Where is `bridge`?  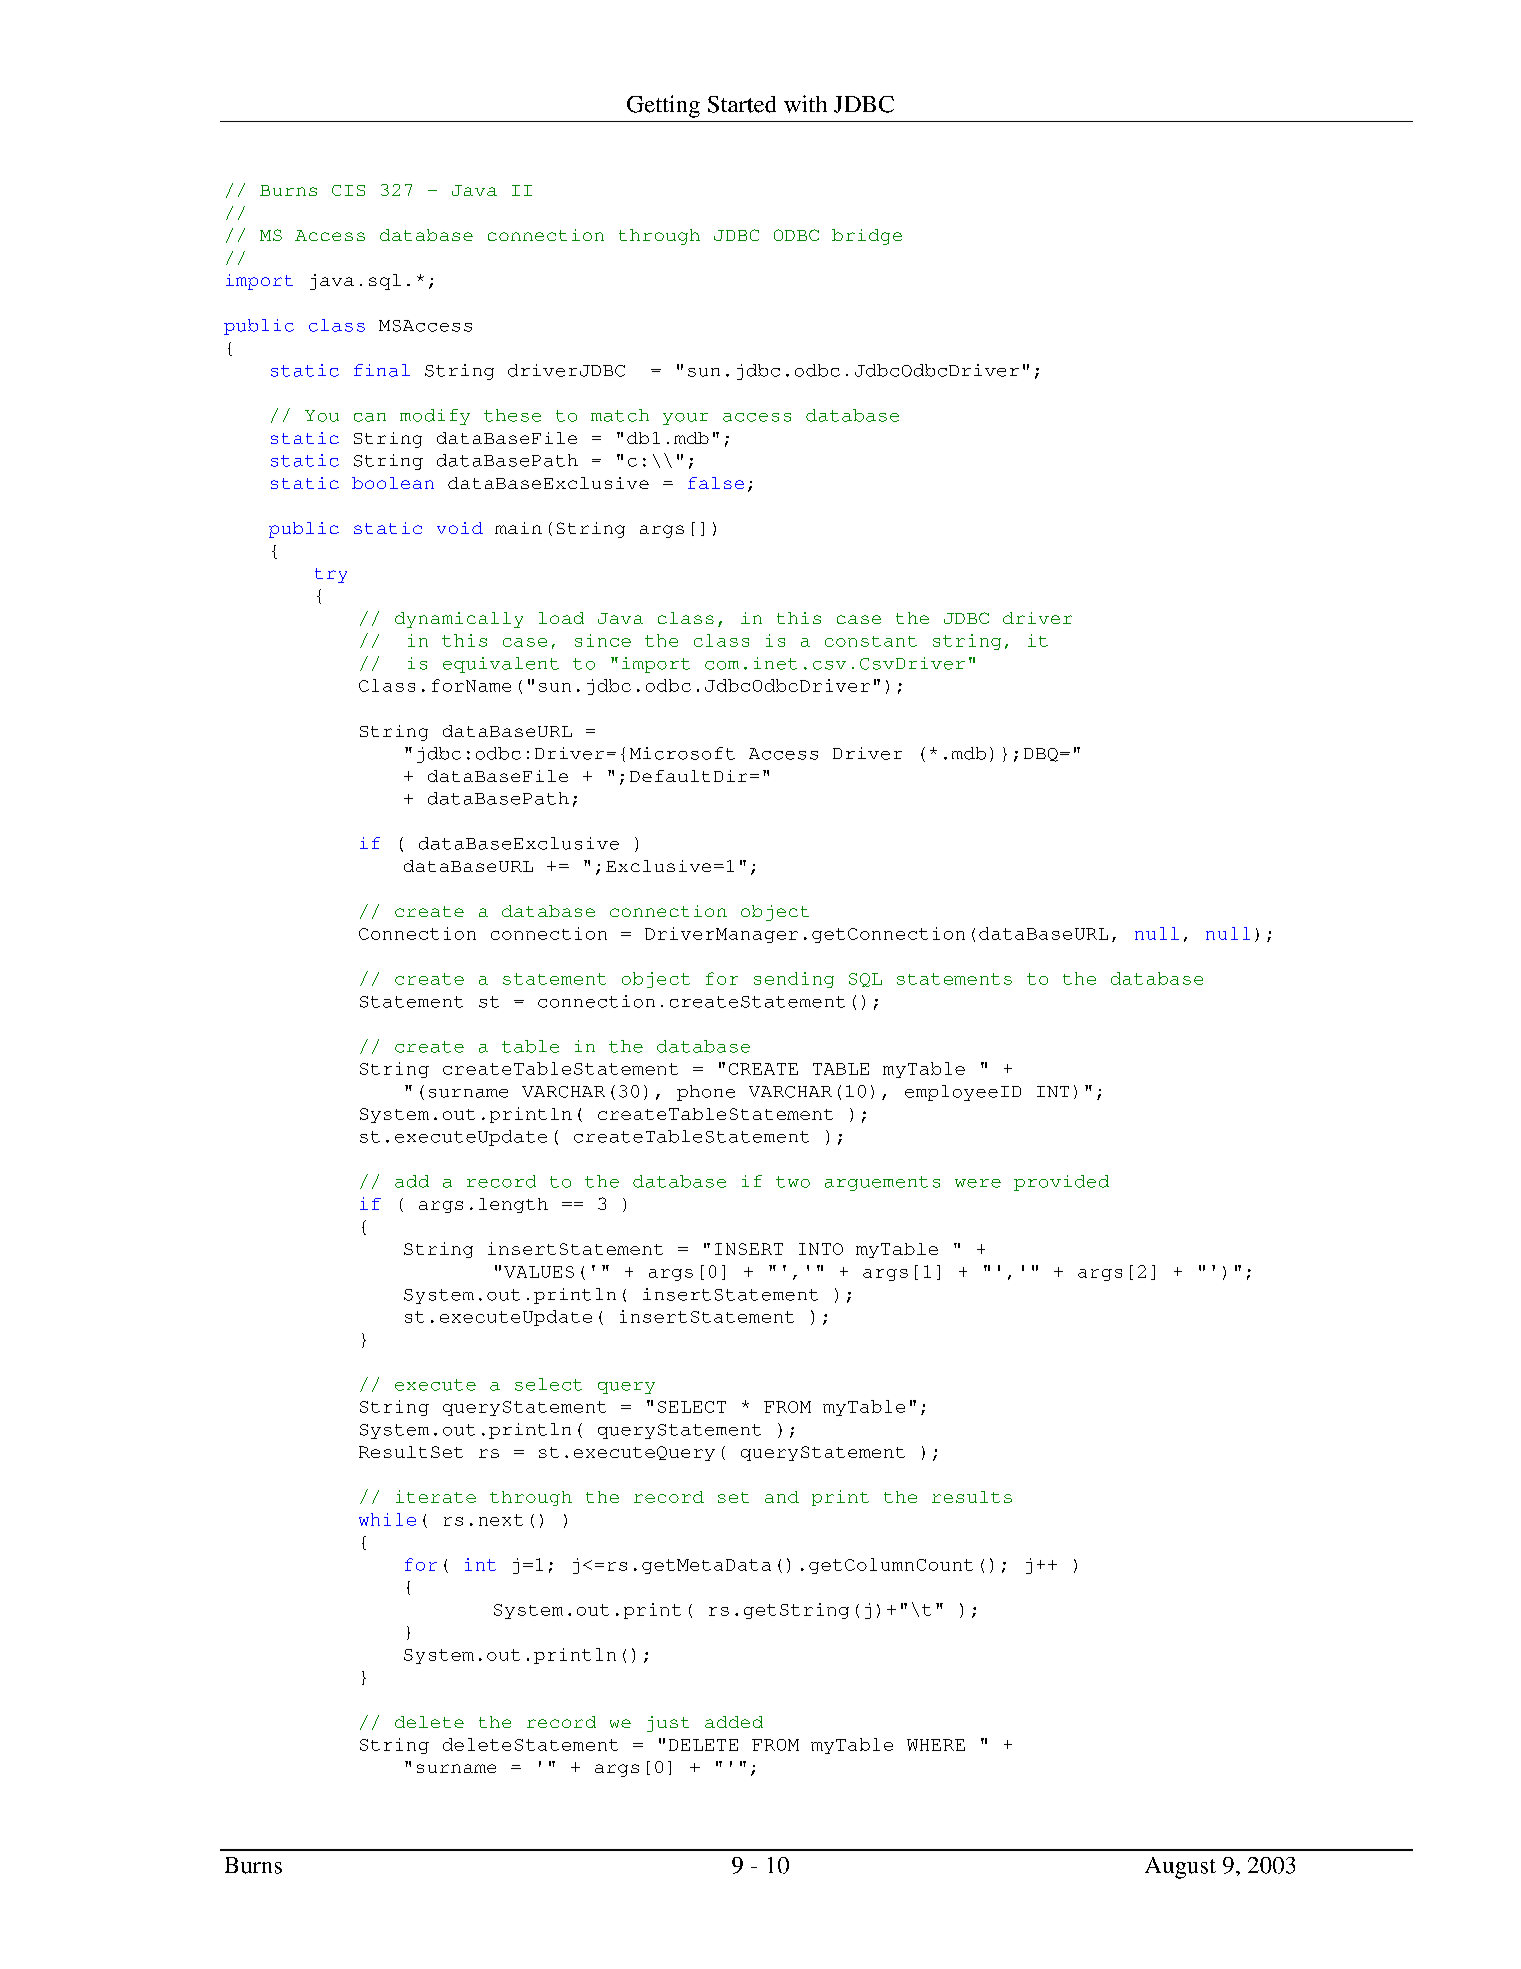 bridge is located at coordinates (867, 237).
